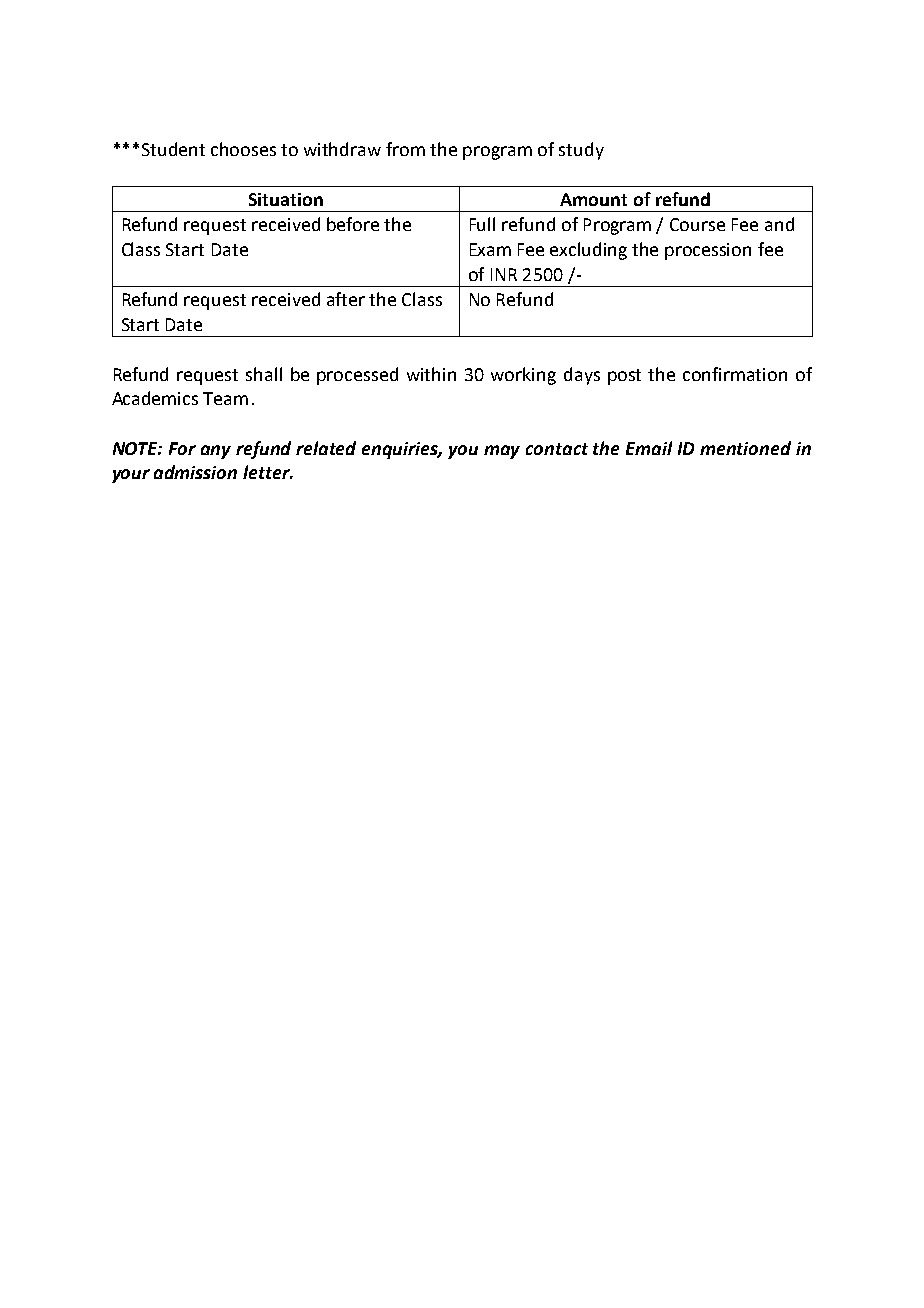  What do you see at coordinates (243, 149) in the screenshot?
I see `chooses` at bounding box center [243, 149].
